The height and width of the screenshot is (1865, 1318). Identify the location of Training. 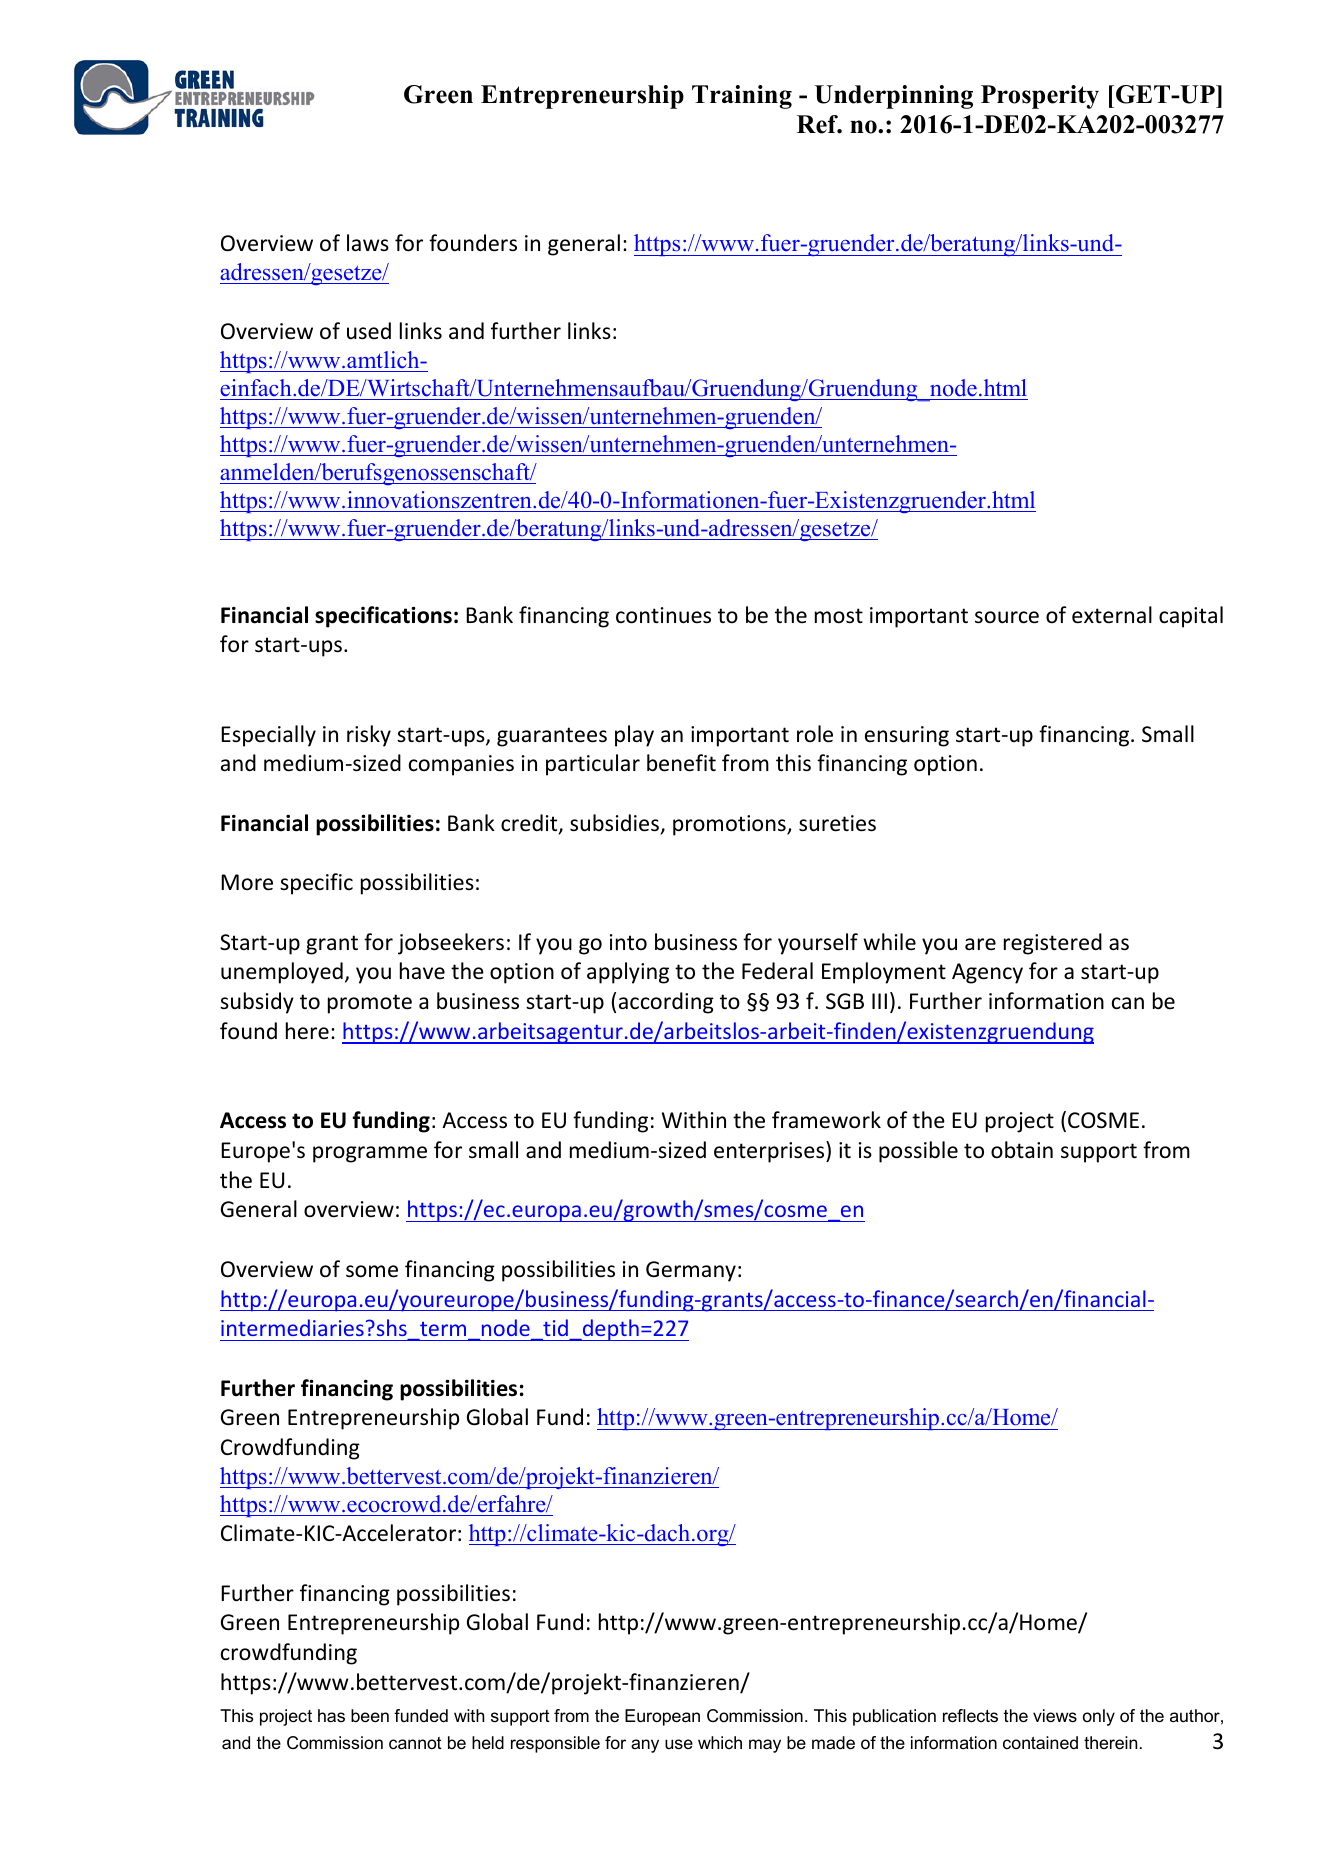
(742, 97).
